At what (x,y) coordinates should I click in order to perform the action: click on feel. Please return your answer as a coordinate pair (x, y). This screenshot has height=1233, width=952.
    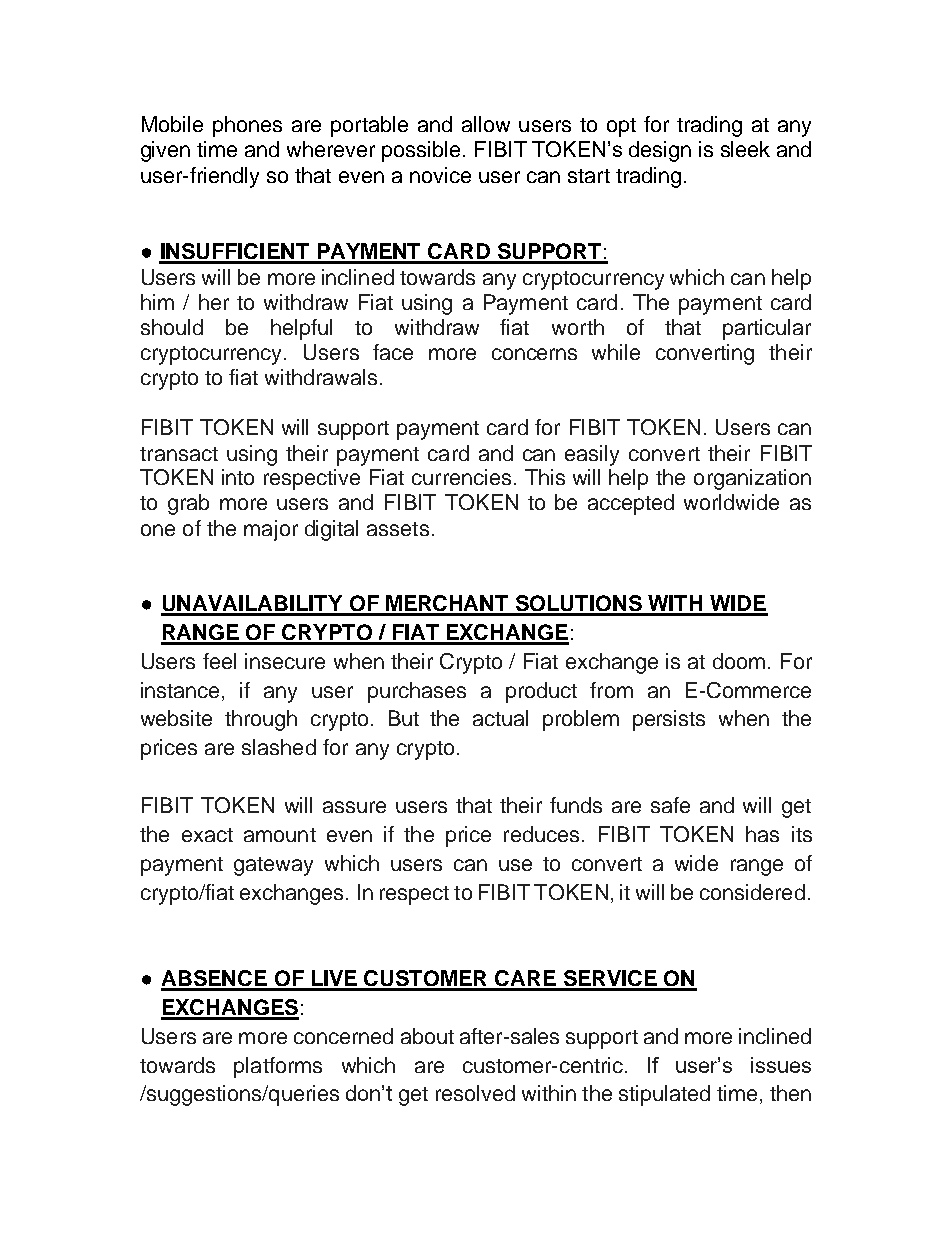
    Looking at the image, I should click on (219, 661).
